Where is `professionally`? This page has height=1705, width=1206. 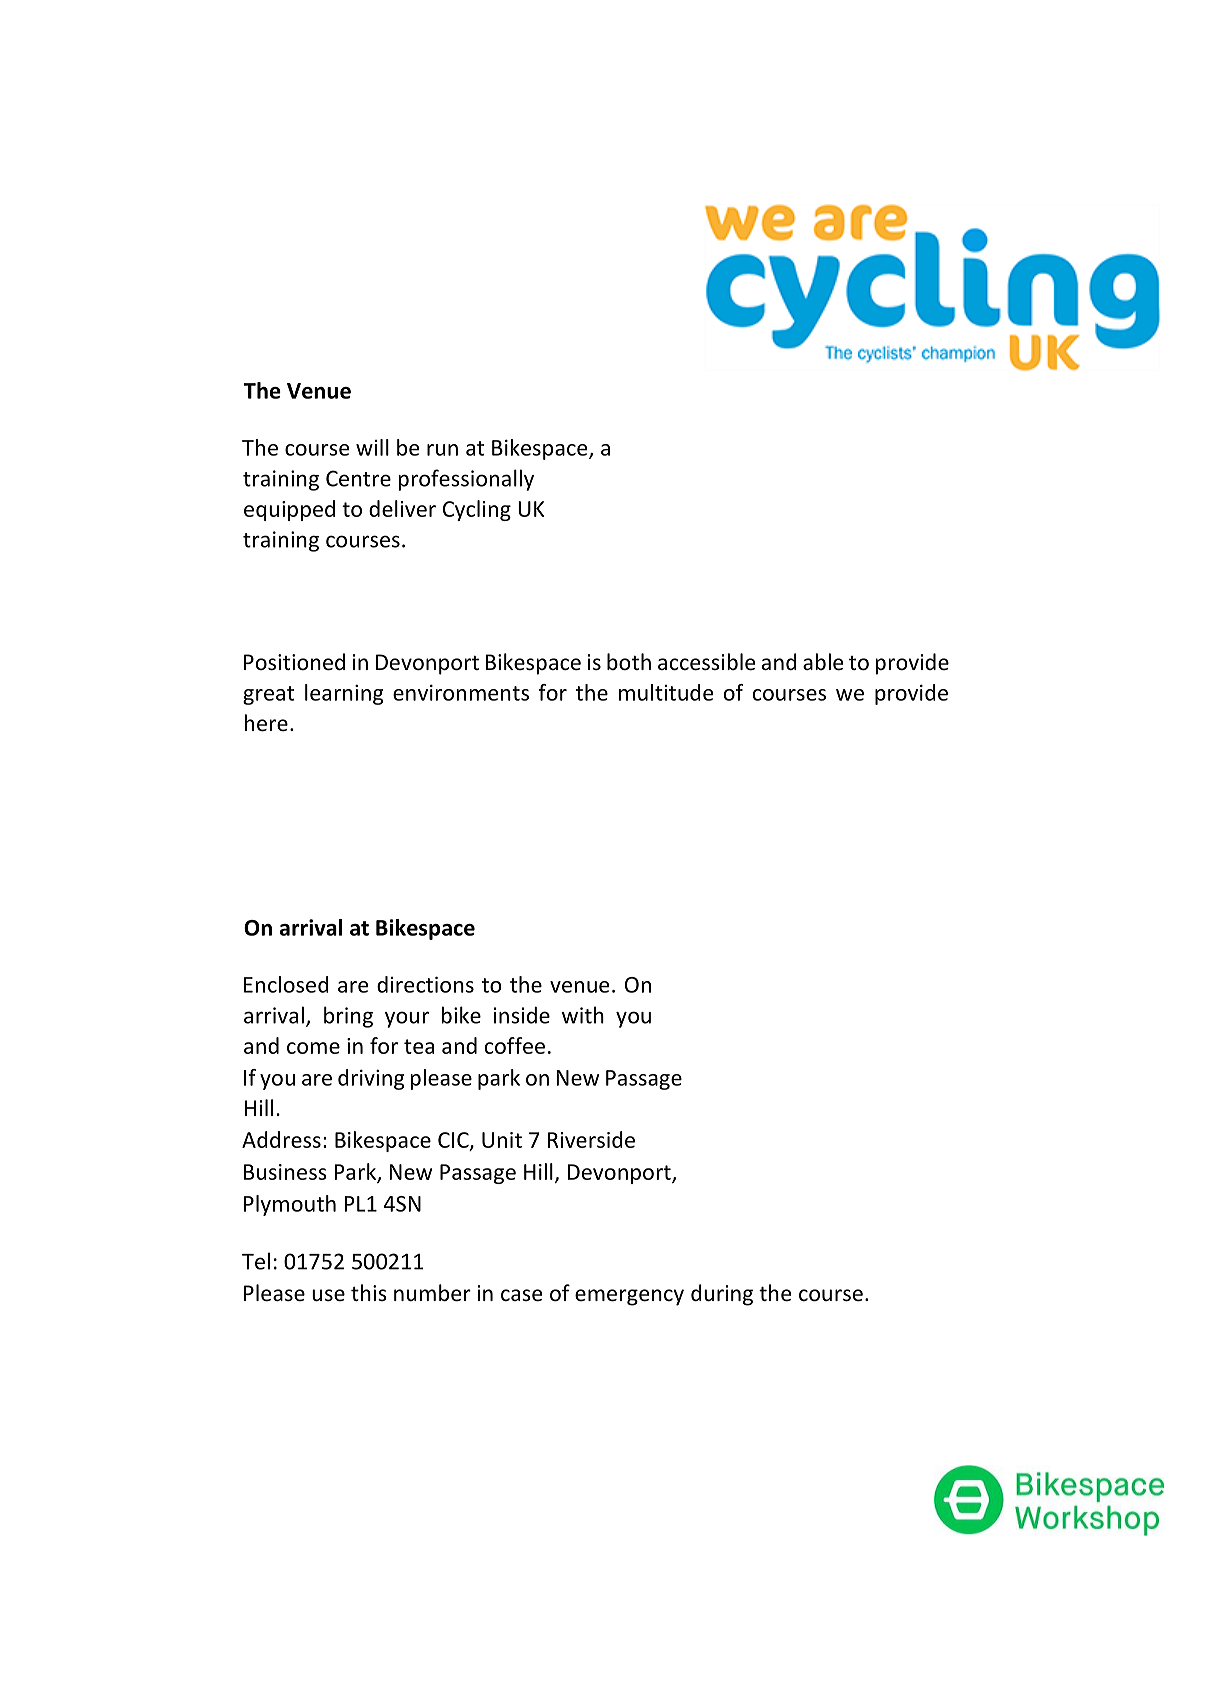
professionally is located at coordinates (466, 480).
